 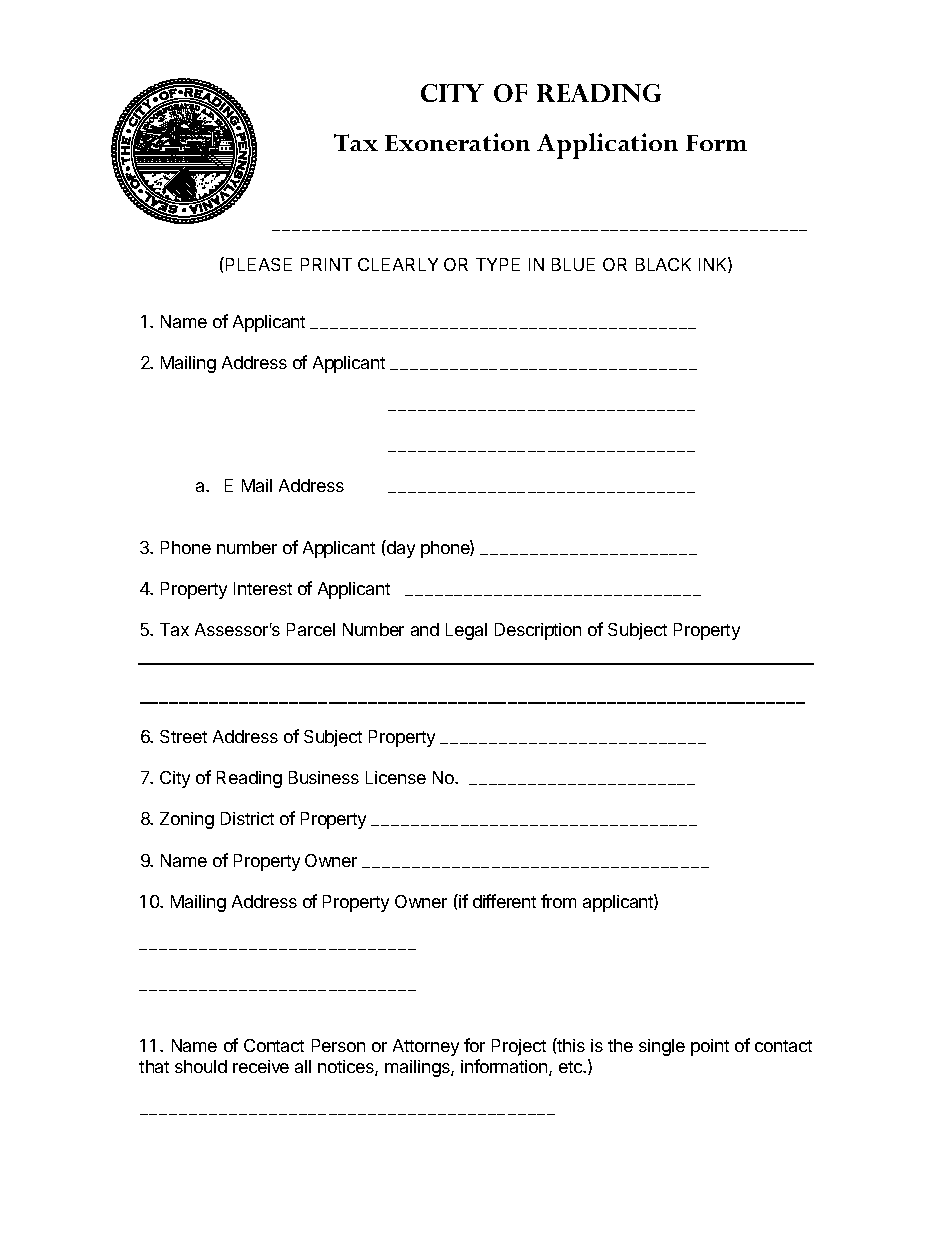 I want to click on day, so click(x=400, y=549).
